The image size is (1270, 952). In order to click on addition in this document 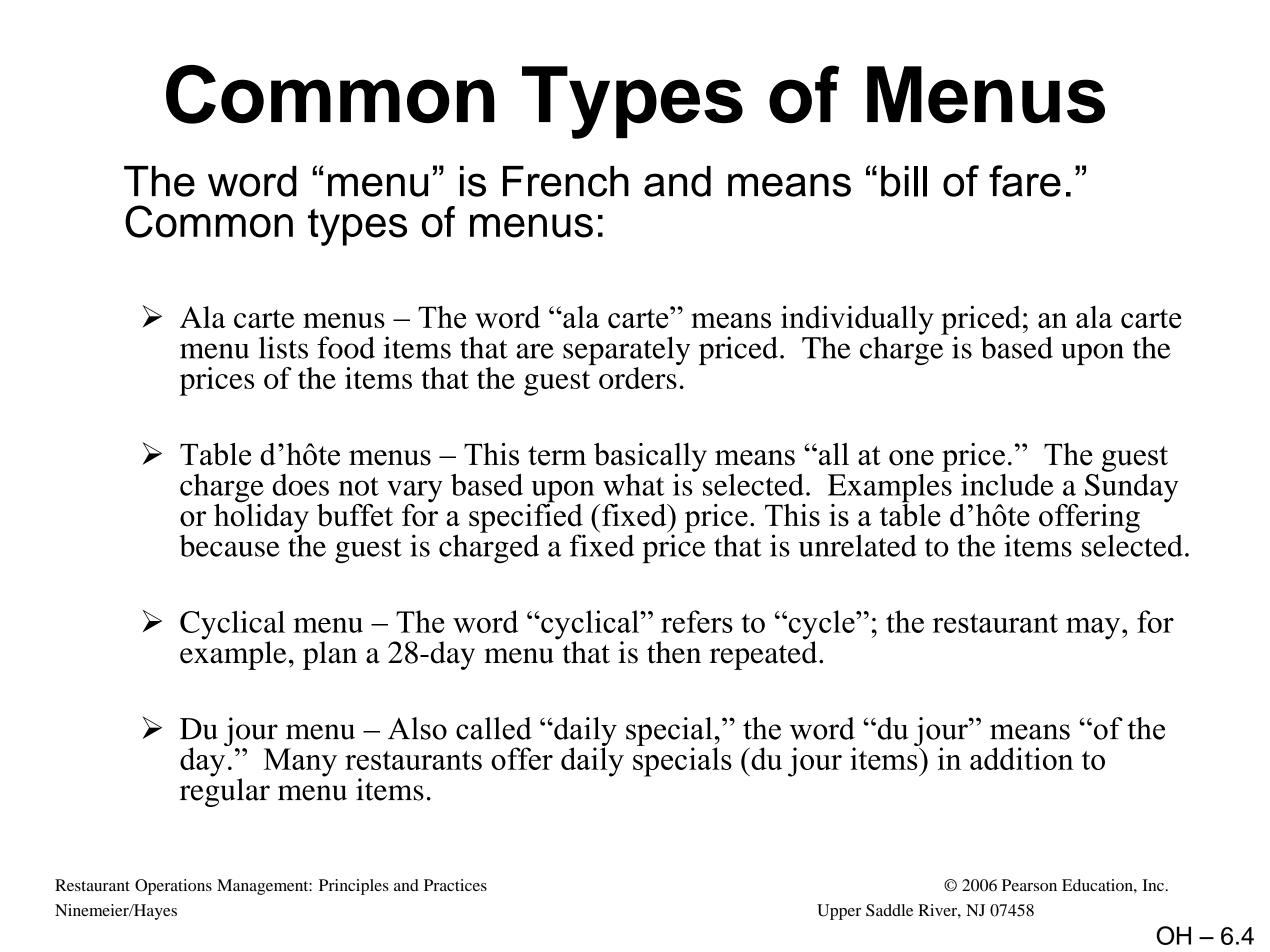, I will do `click(1022, 758)`.
